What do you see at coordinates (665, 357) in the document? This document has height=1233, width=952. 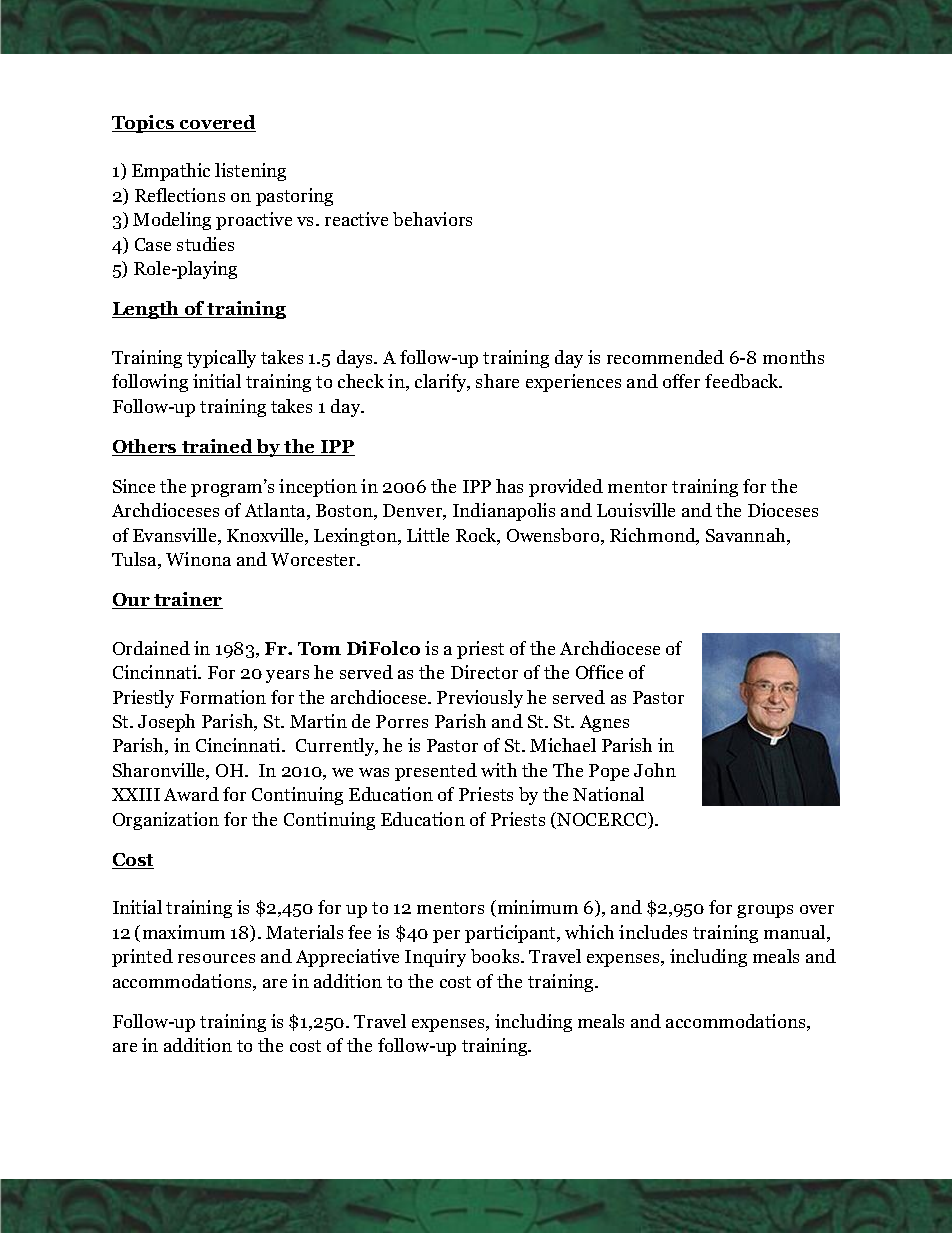 I see `recommended` at bounding box center [665, 357].
